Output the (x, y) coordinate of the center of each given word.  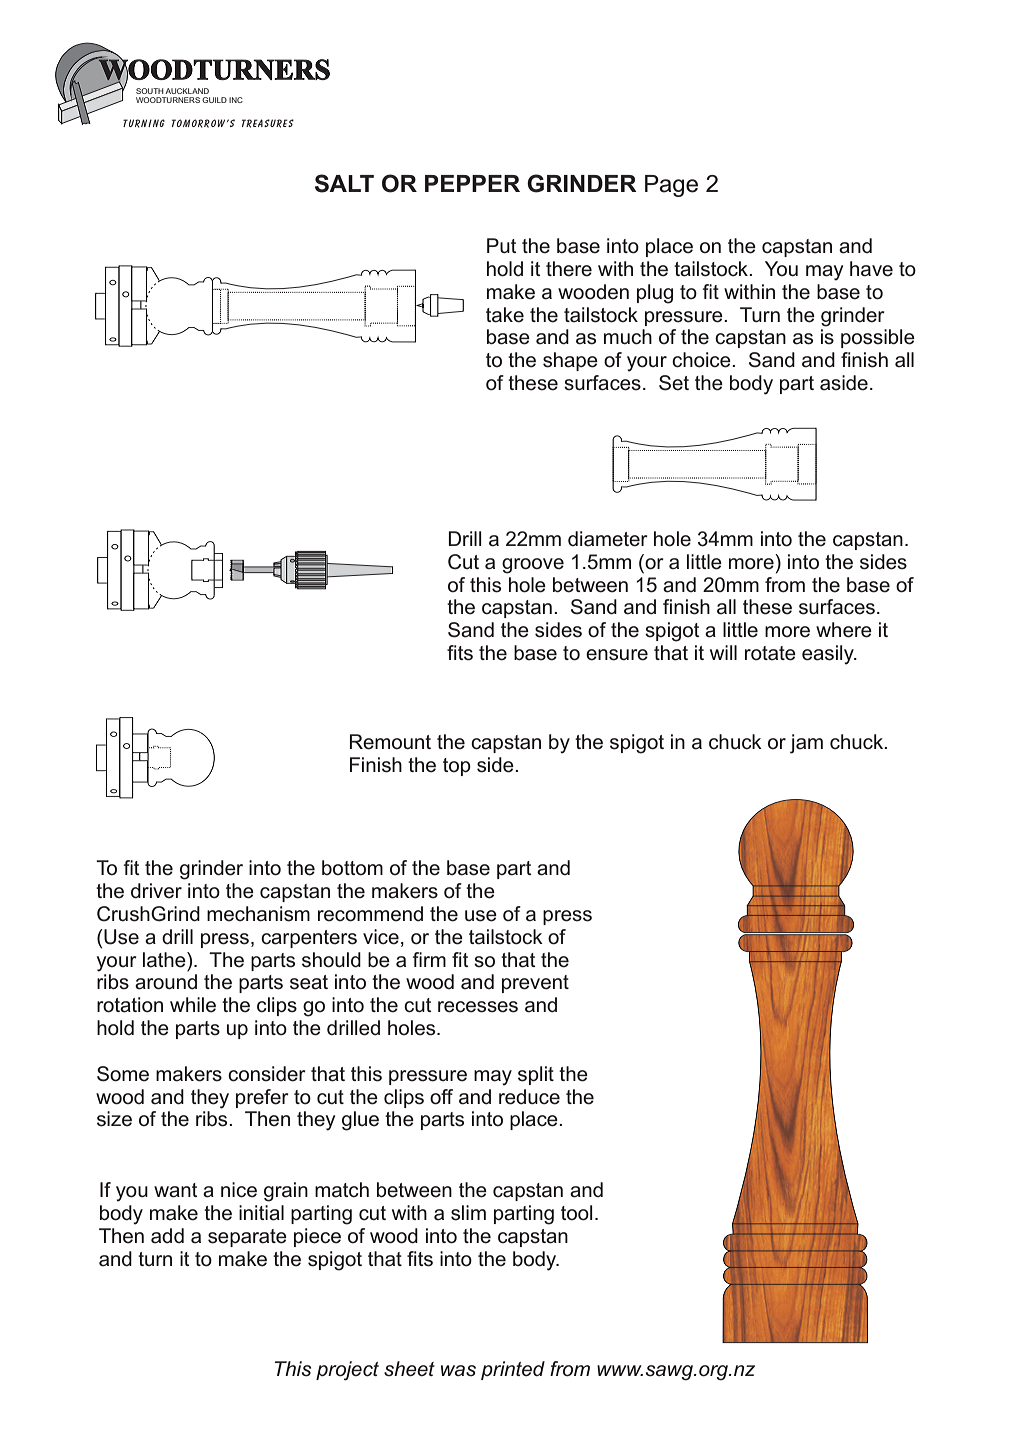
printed (513, 1370)
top (457, 767)
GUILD (214, 100)
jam (806, 744)
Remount (390, 742)
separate (247, 1238)
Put (502, 246)
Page (671, 186)
